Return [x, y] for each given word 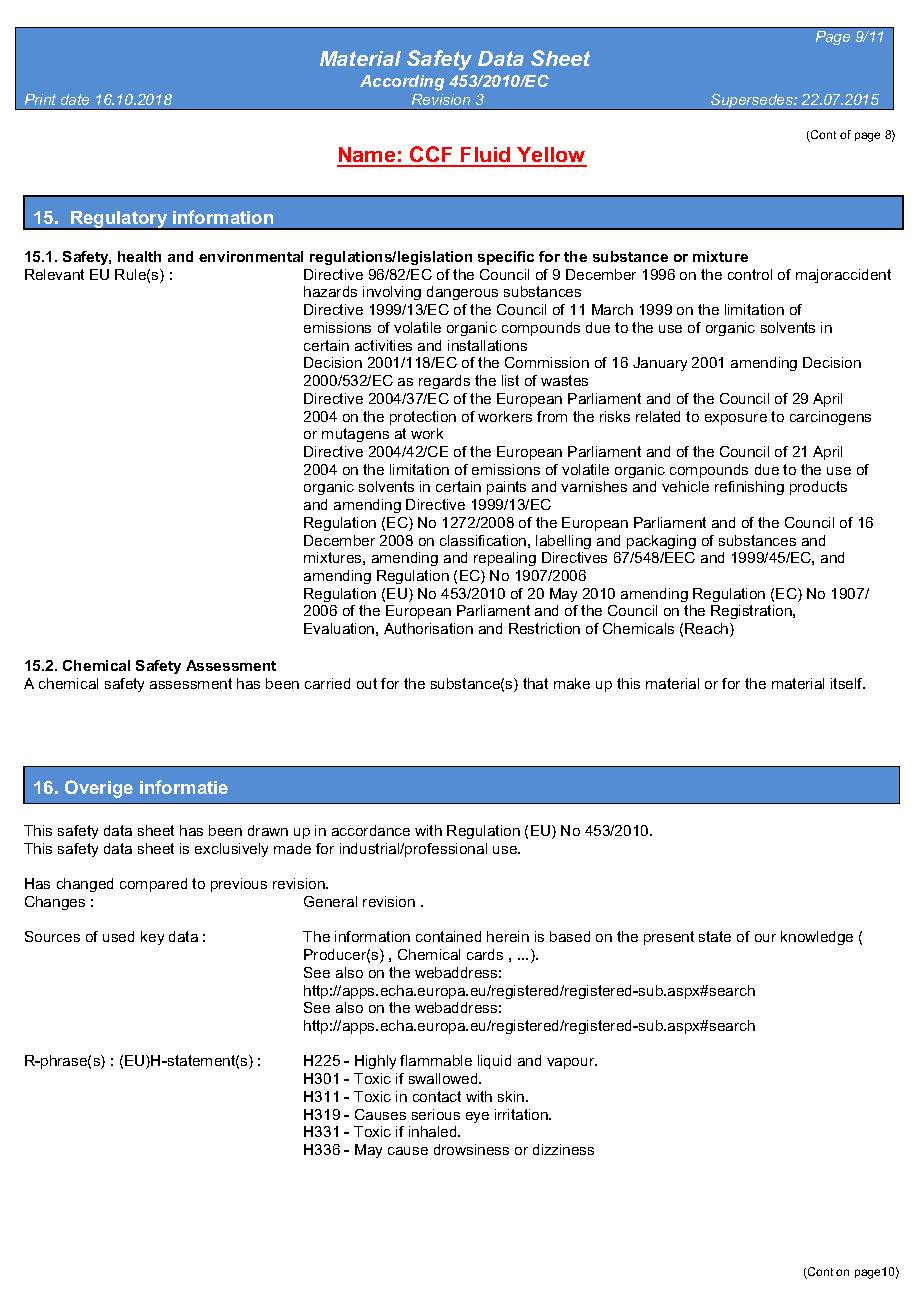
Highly [375, 1062]
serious [436, 1114]
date [75, 99]
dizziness [563, 1149]
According [402, 83]
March [612, 309]
